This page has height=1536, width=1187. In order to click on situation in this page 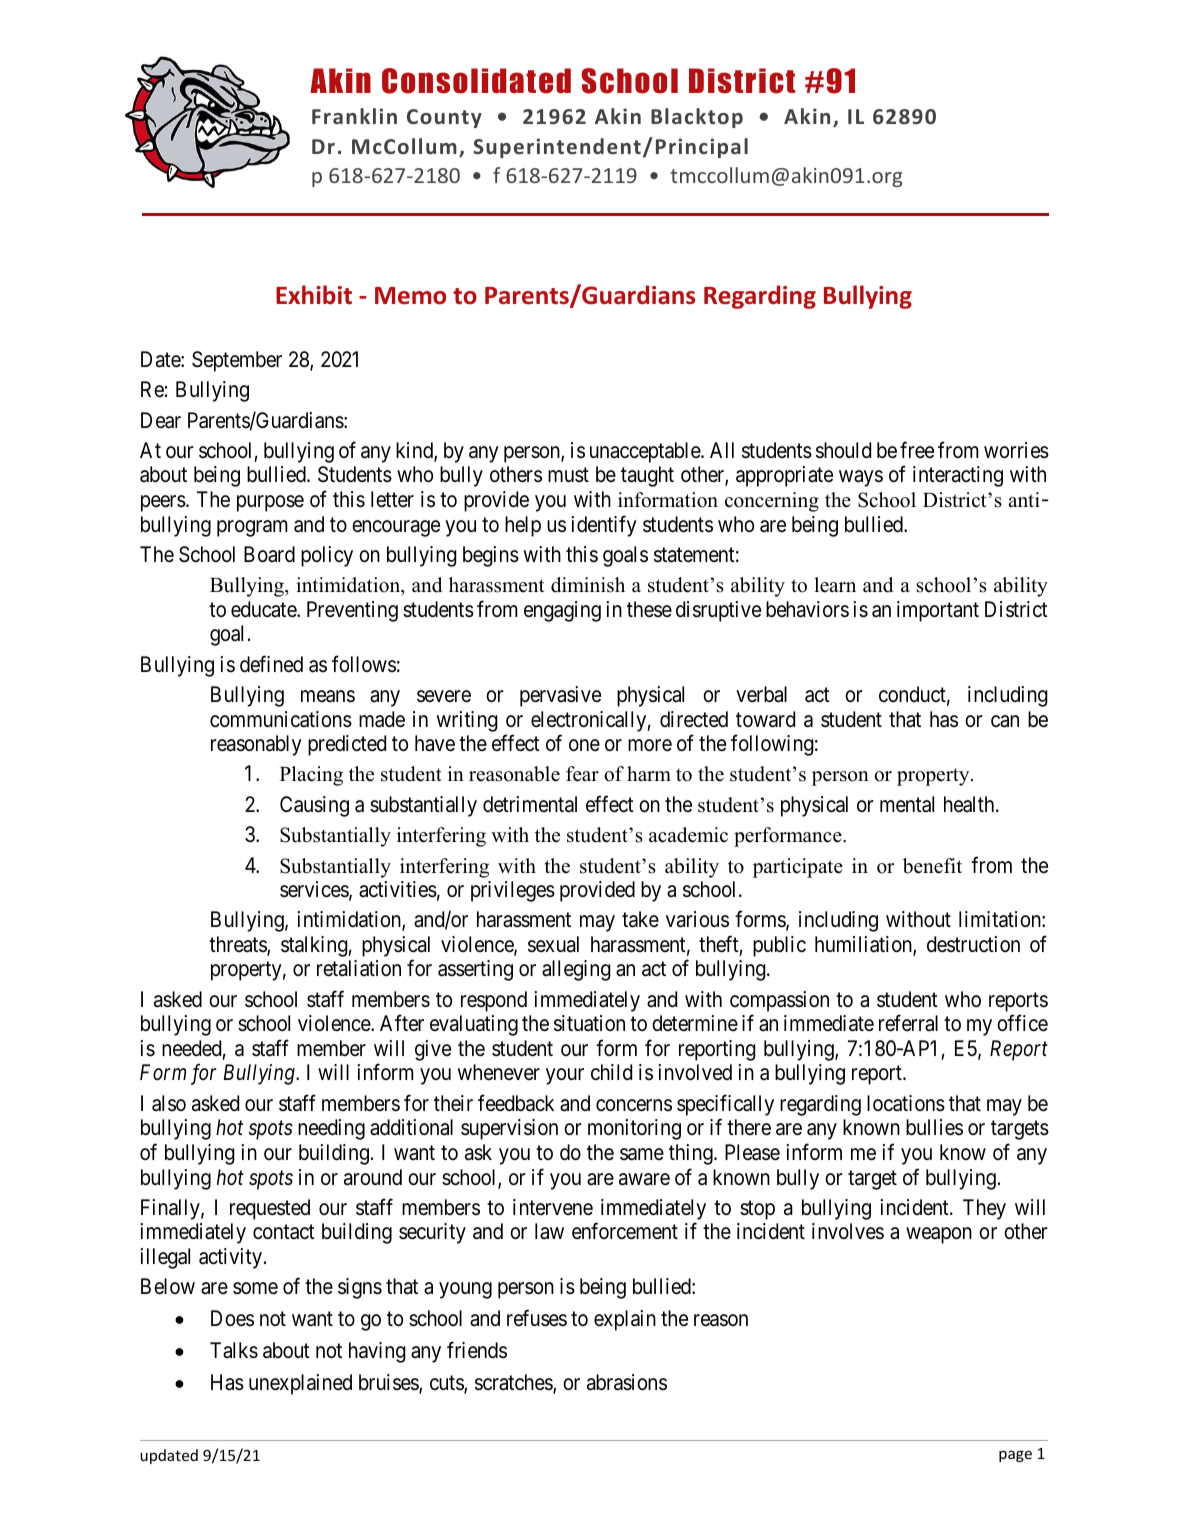, I will do `click(589, 1023)`.
